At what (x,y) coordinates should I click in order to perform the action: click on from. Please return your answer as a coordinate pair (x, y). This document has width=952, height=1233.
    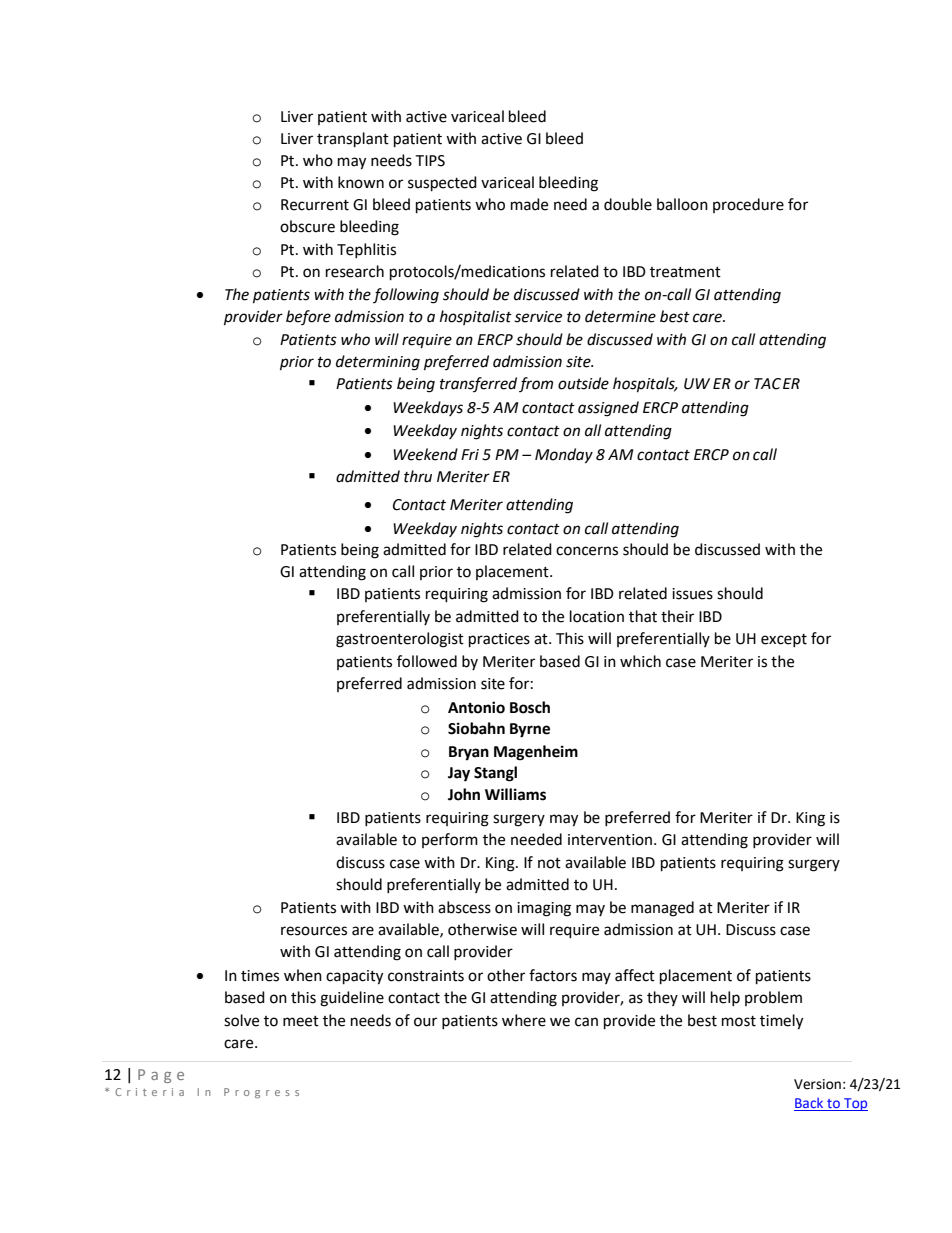
    Looking at the image, I should click on (536, 384).
